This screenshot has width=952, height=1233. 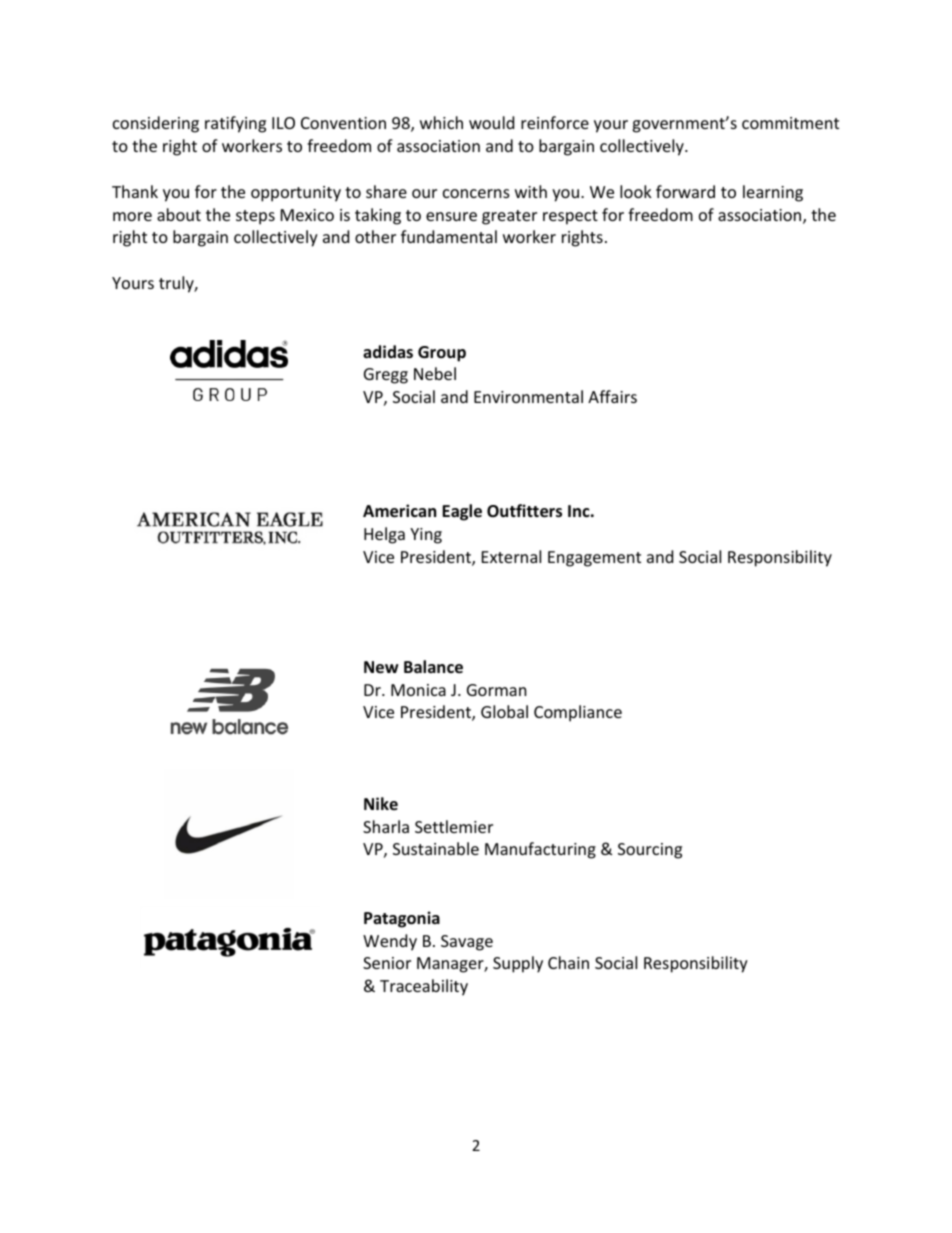 What do you see at coordinates (387, 963) in the screenshot?
I see `Senior` at bounding box center [387, 963].
